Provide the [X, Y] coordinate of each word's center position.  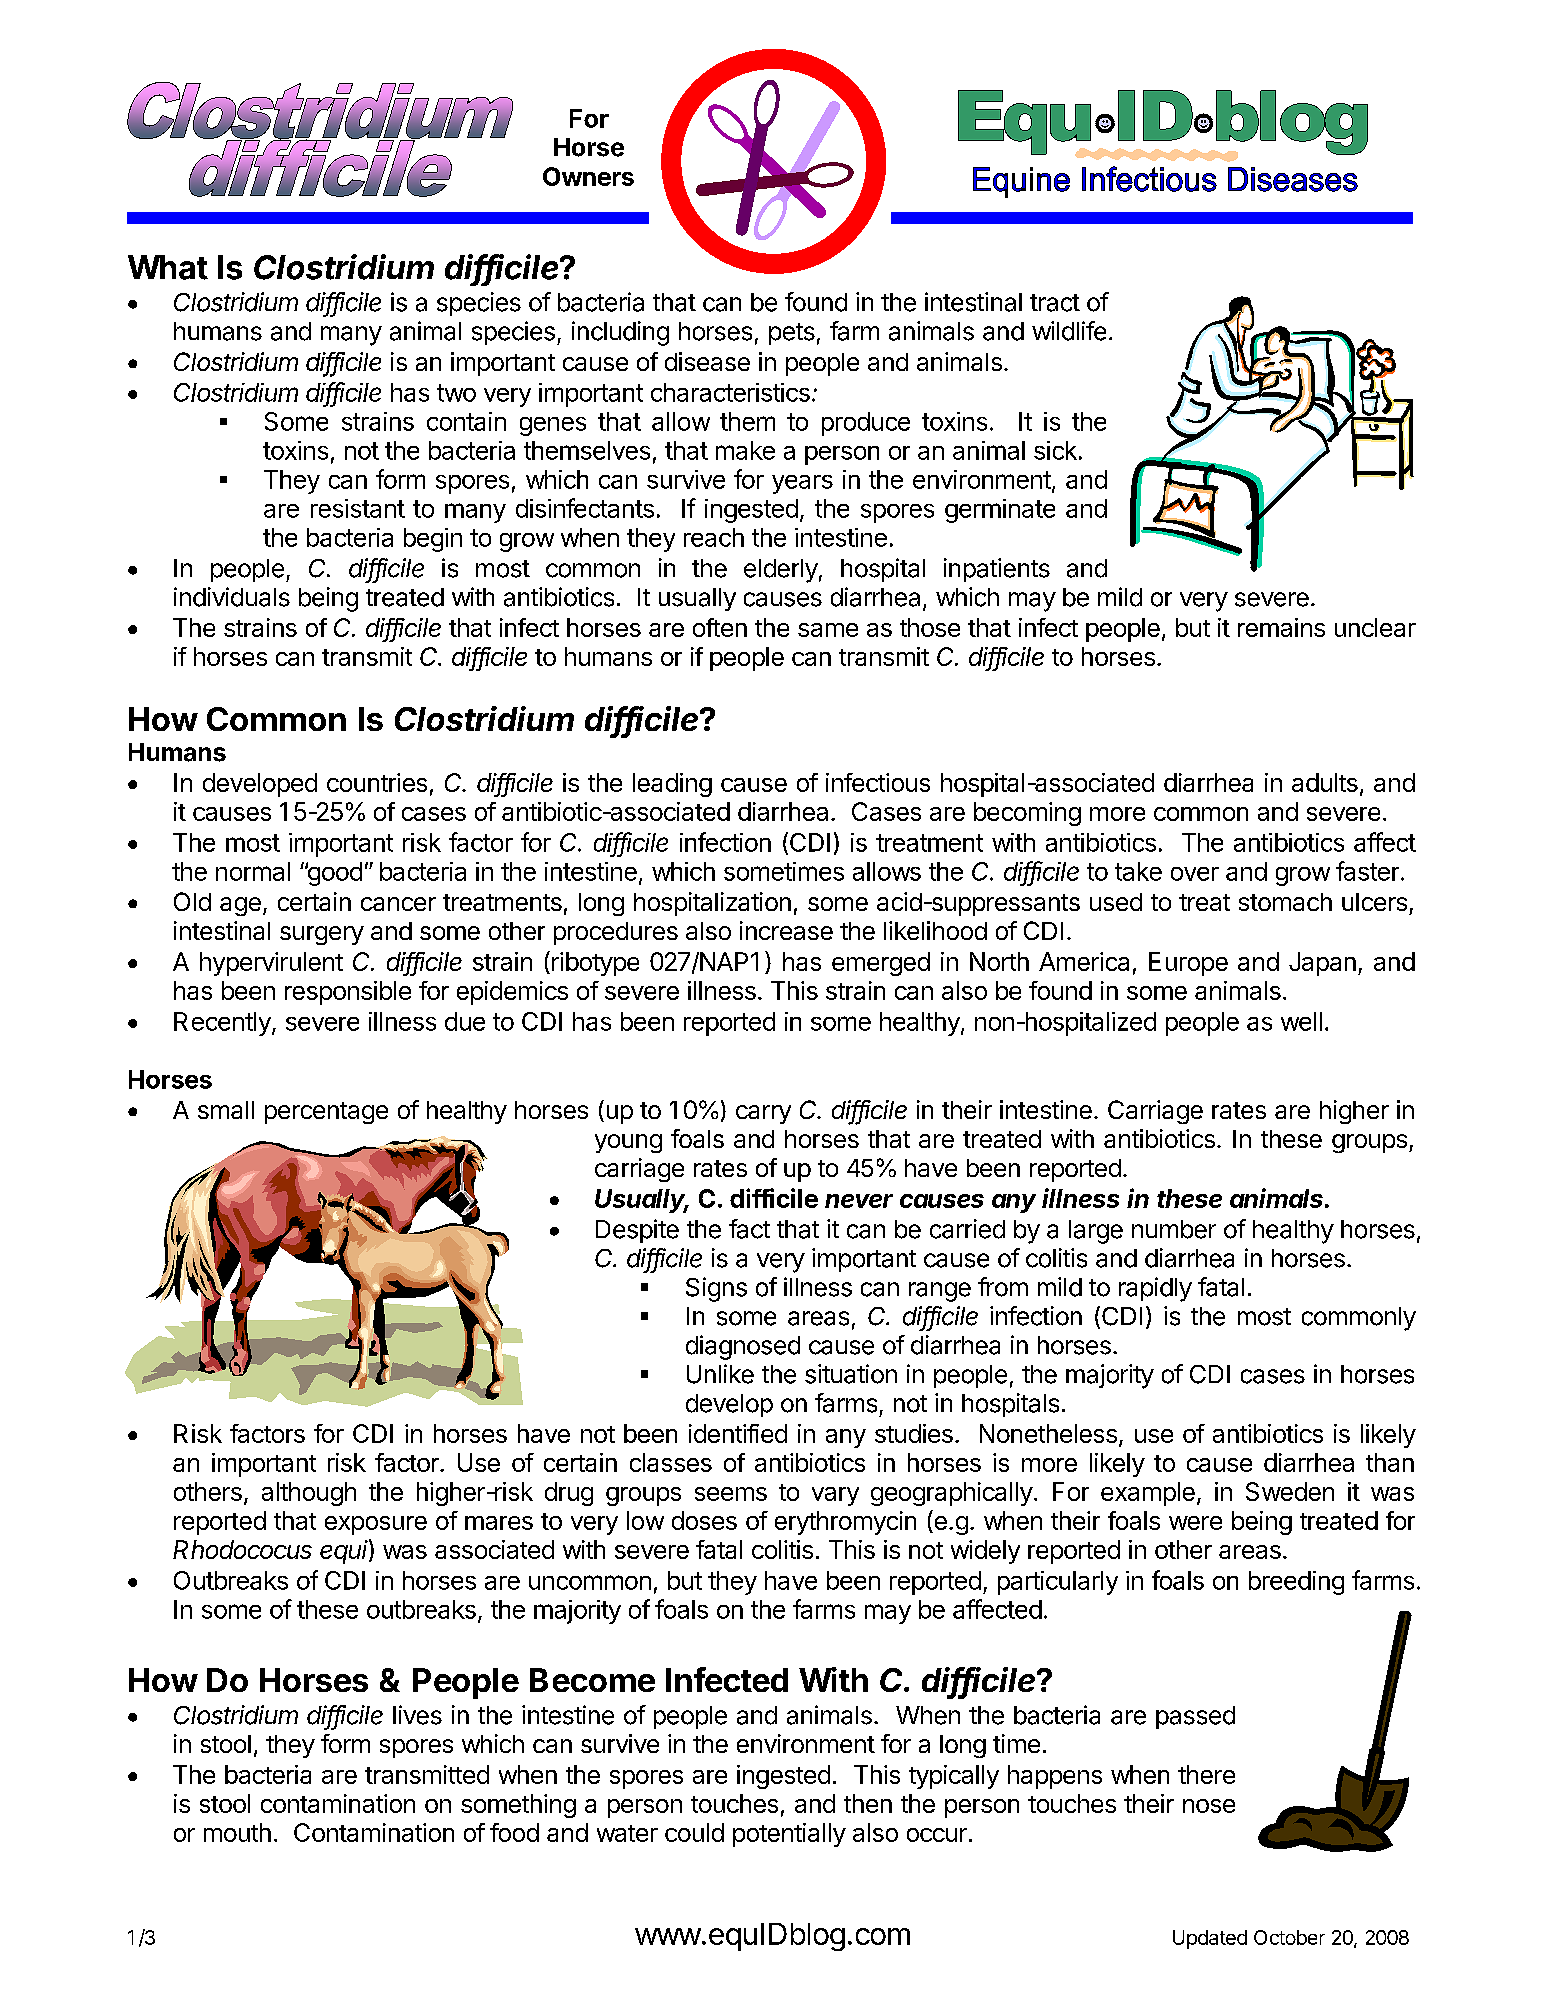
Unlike [720, 1374]
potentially [789, 1835]
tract [1055, 303]
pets [792, 334]
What [168, 267]
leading [672, 785]
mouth [237, 1832]
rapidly [1155, 1289]
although [309, 1494]
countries [377, 782]
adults [1325, 782]
